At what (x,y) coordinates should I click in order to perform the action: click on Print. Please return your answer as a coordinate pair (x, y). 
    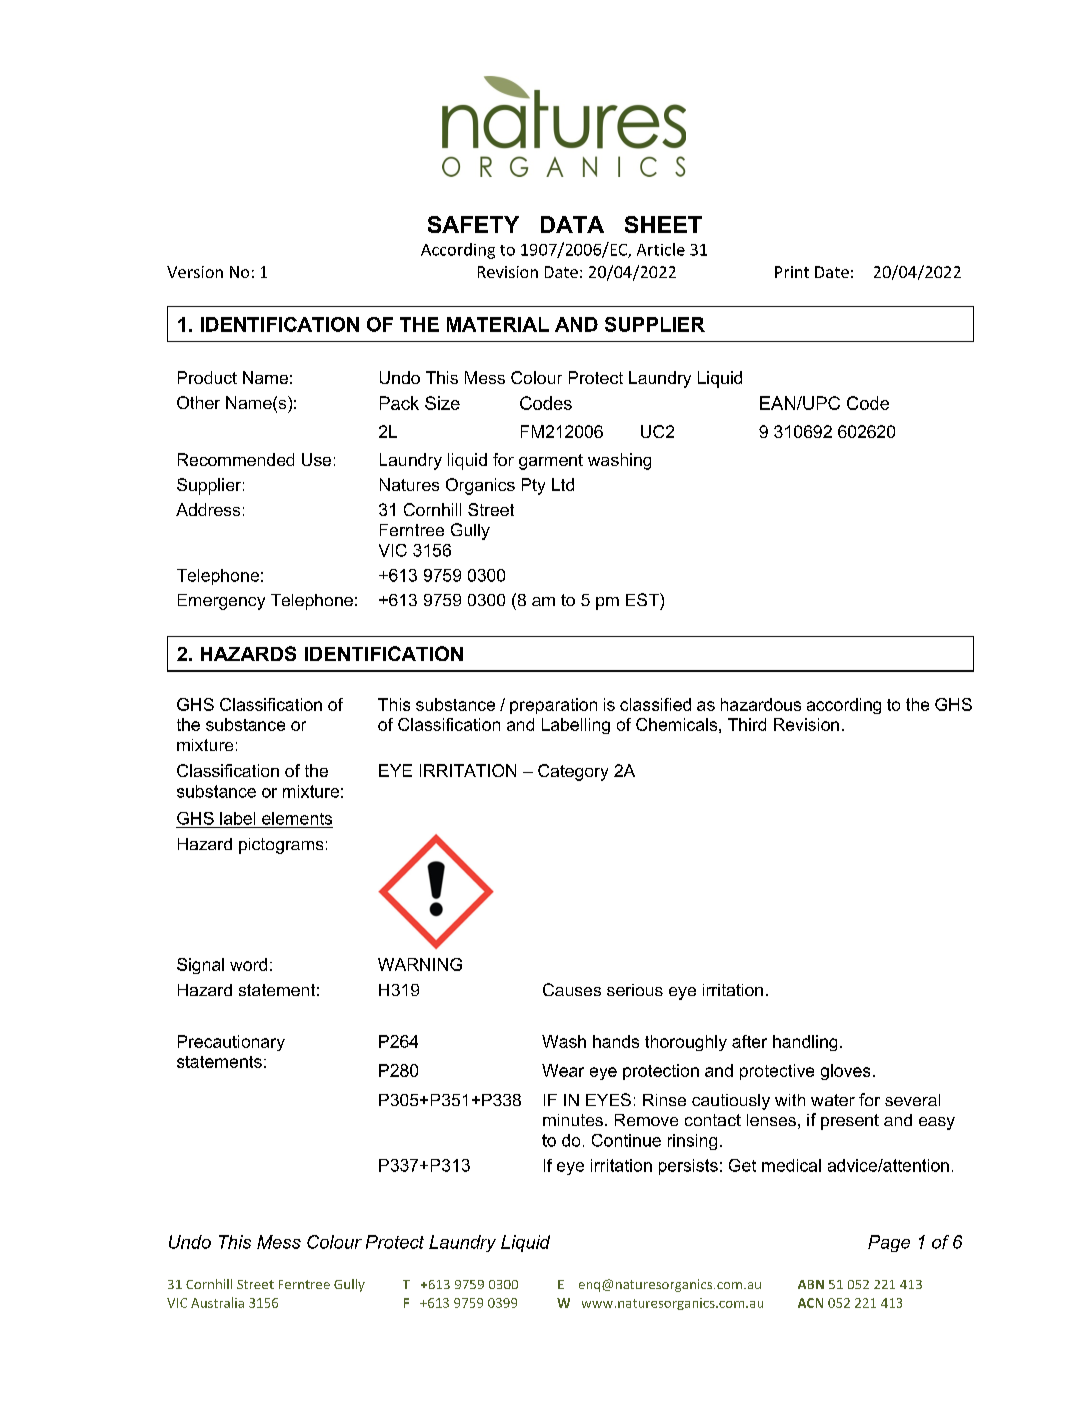
    Looking at the image, I should click on (792, 272).
